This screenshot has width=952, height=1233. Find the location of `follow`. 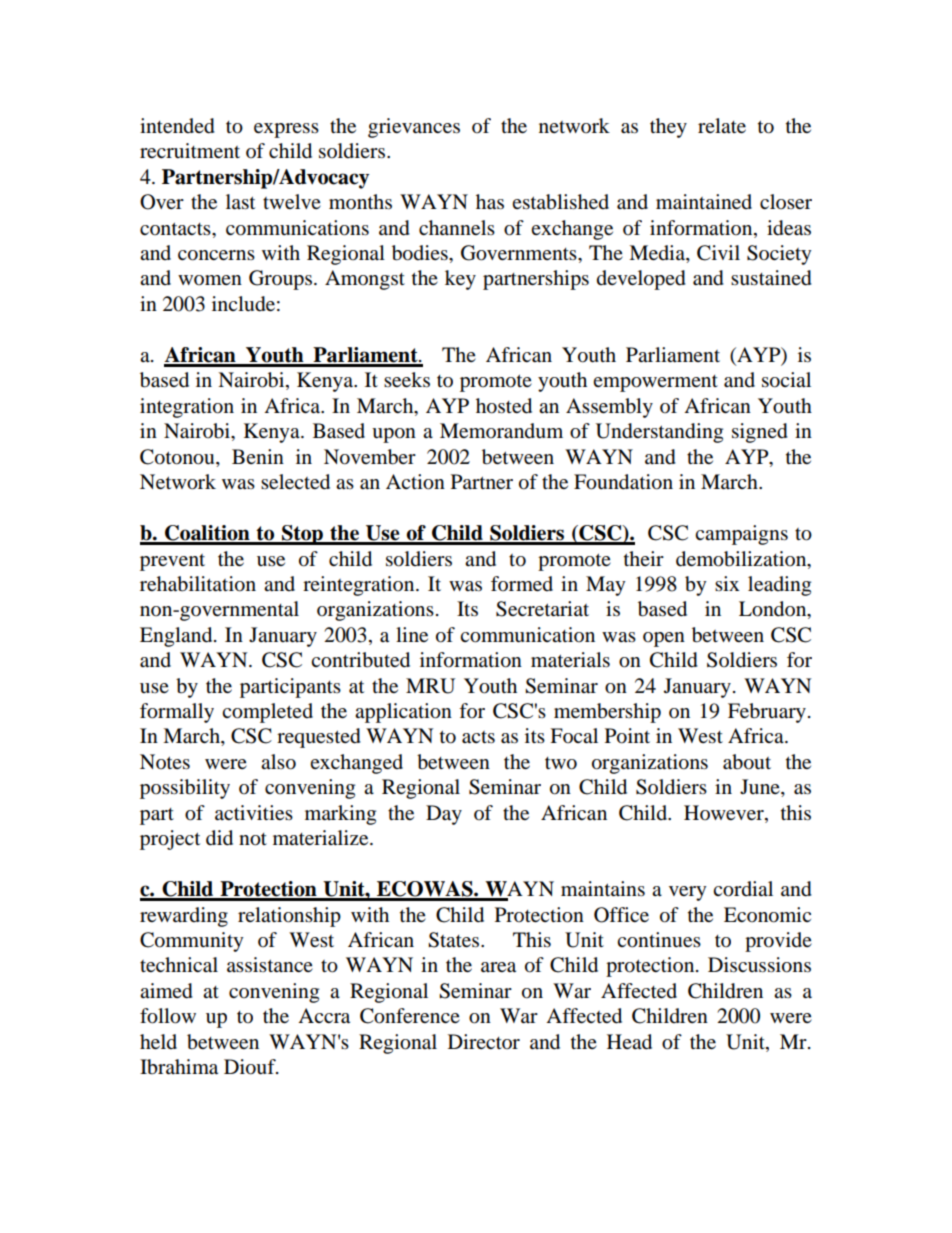

follow is located at coordinates (168, 1016).
